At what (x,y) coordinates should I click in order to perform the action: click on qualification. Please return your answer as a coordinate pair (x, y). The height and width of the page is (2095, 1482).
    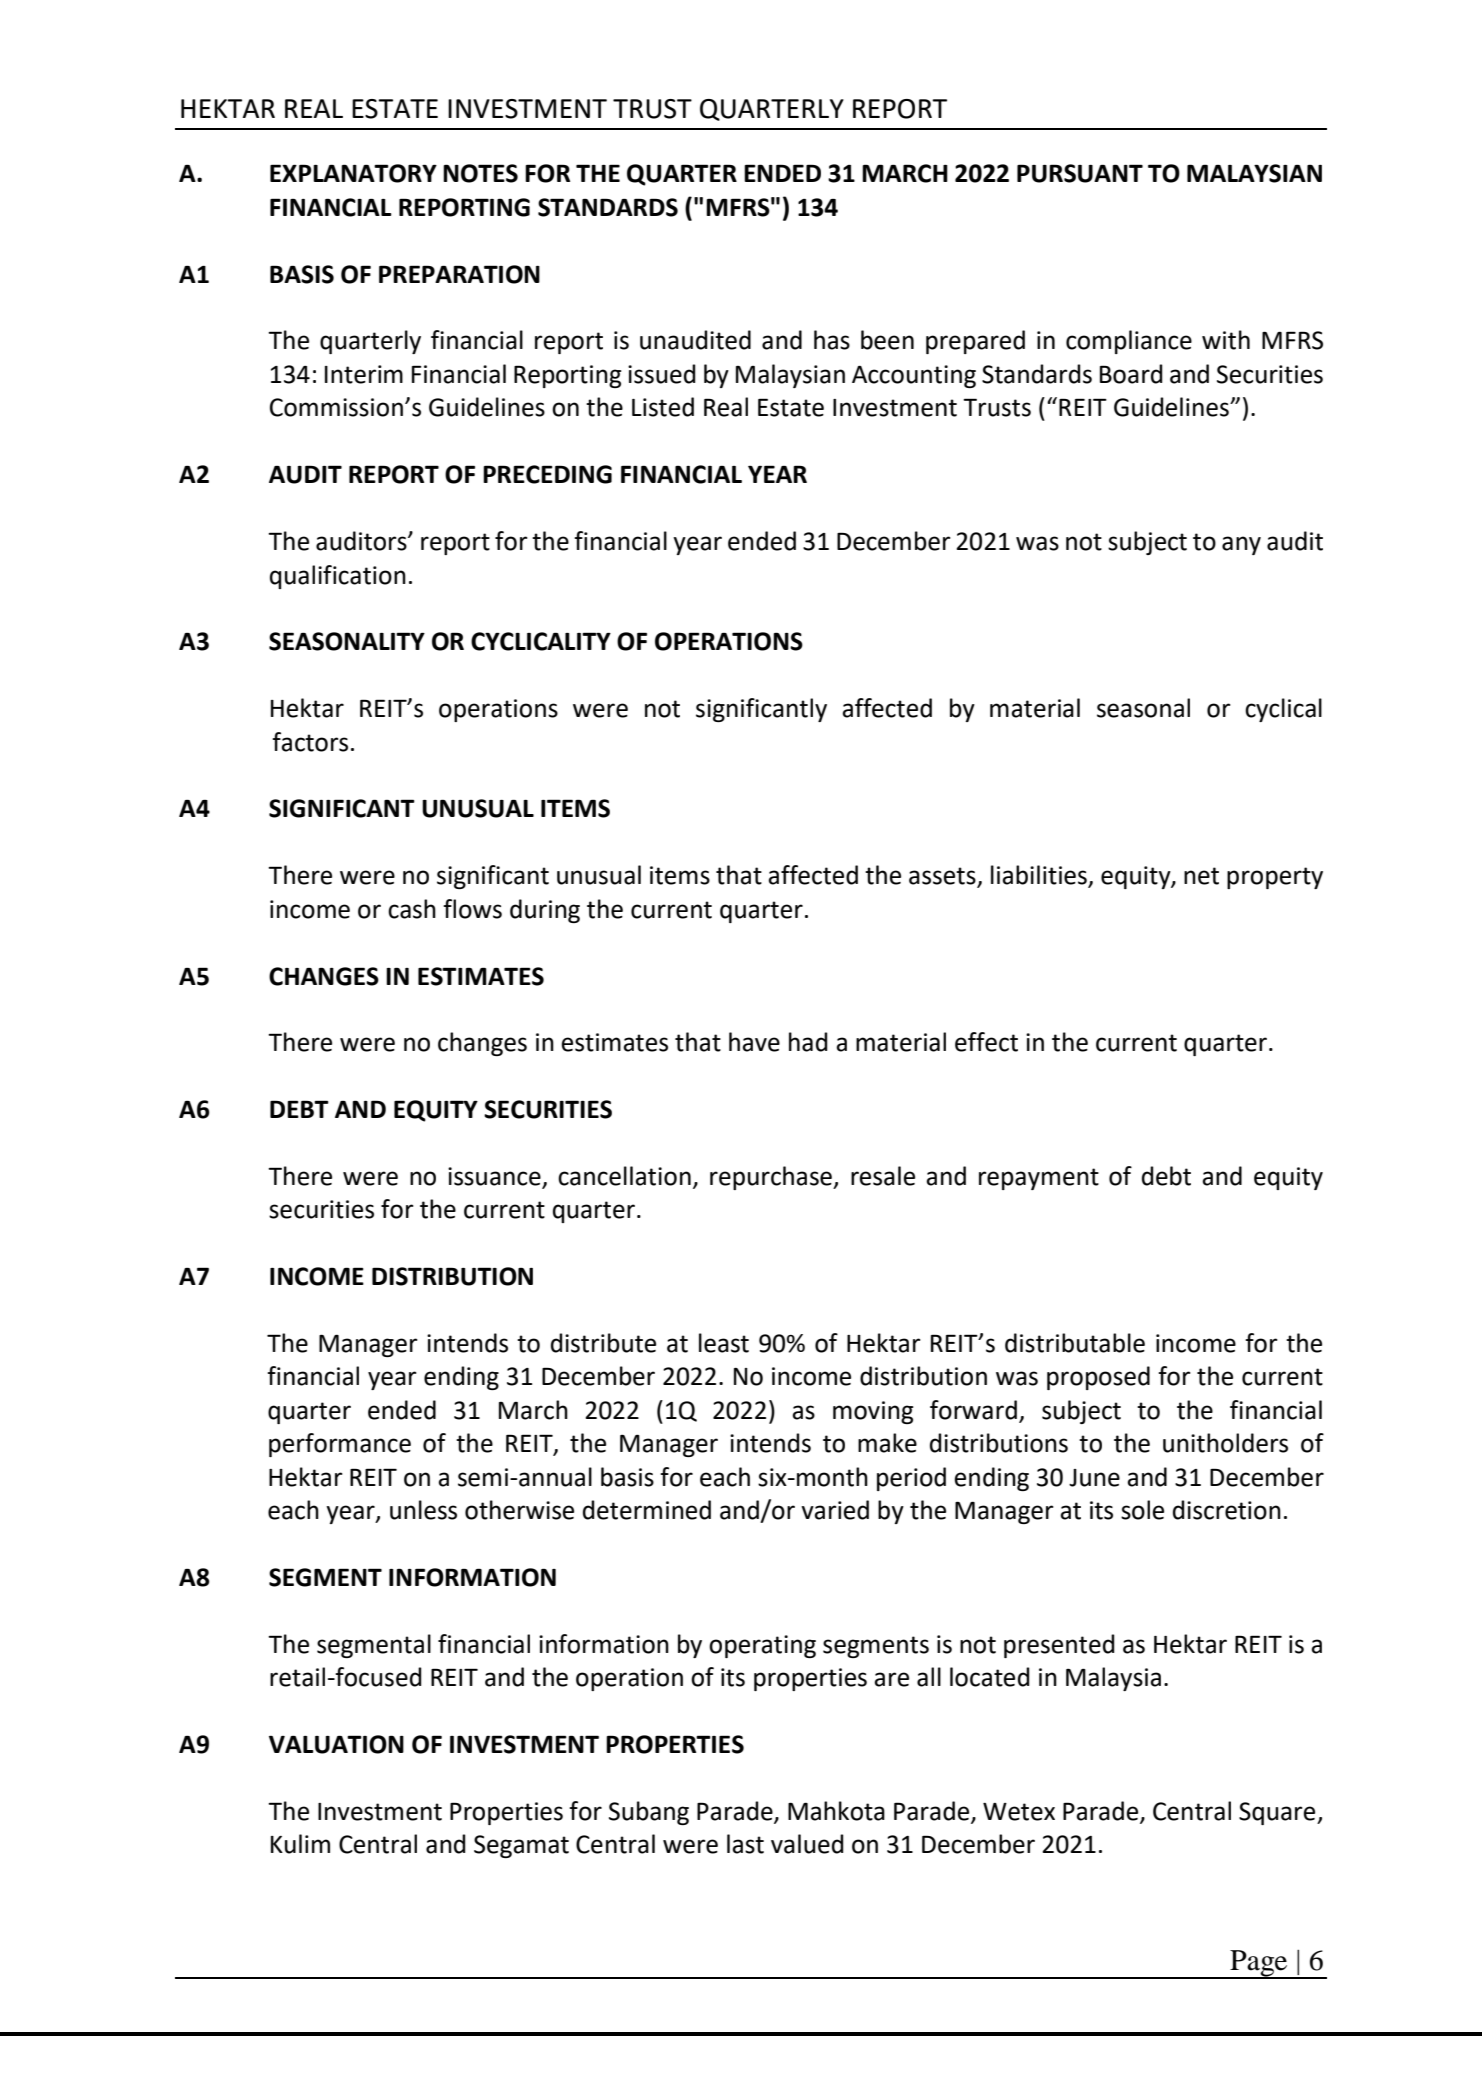
    Looking at the image, I should click on (338, 577).
